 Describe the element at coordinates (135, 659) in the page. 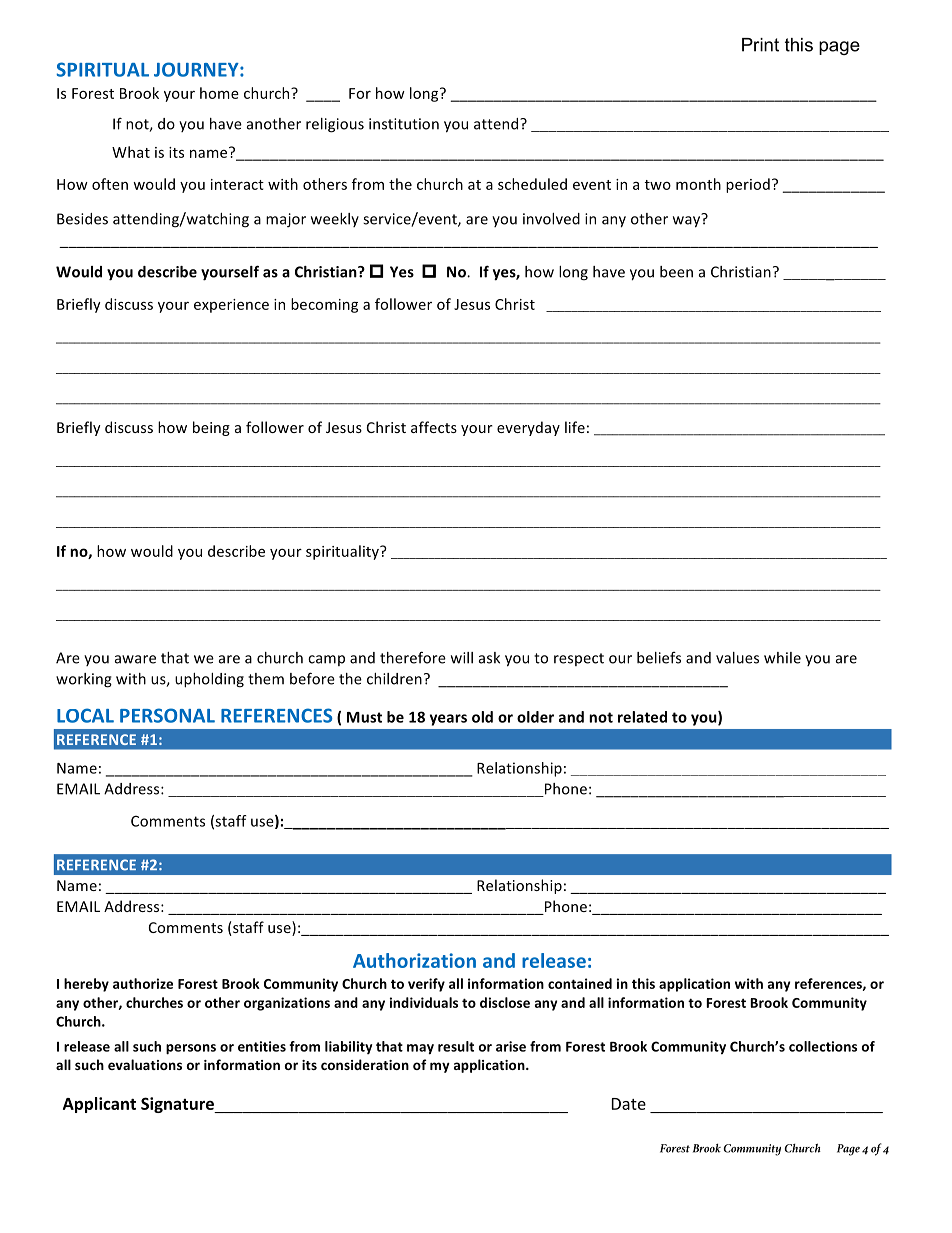

I see `aware` at that location.
